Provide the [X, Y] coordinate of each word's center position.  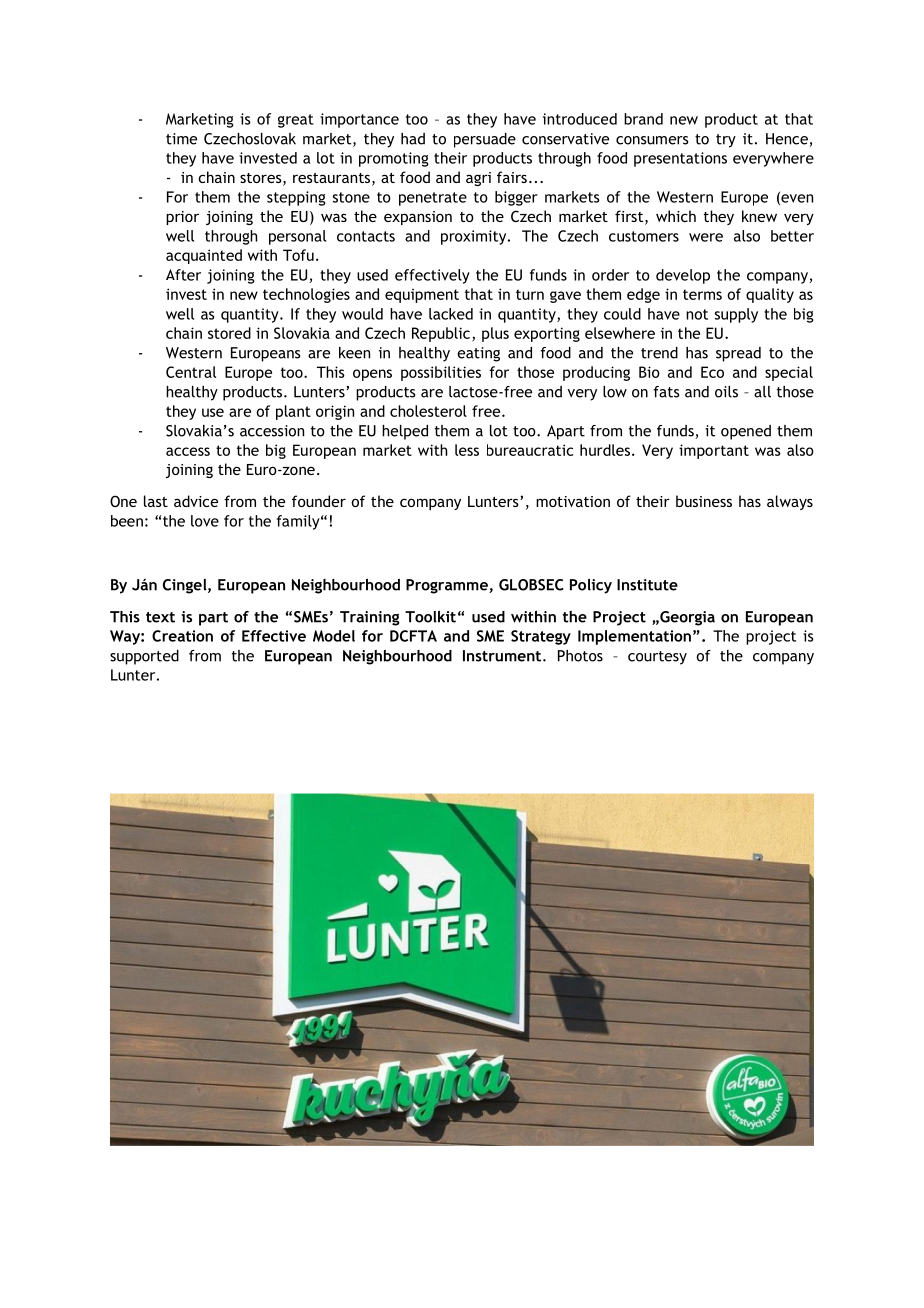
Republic [441, 334]
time [181, 139]
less [467, 450]
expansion [418, 218]
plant [293, 412]
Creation [182, 636]
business [704, 501]
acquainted [204, 256]
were [706, 237]
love [205, 521]
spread [738, 354]
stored [229, 333]
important [714, 451]
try [726, 141]
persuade [485, 140]
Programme [448, 586]
